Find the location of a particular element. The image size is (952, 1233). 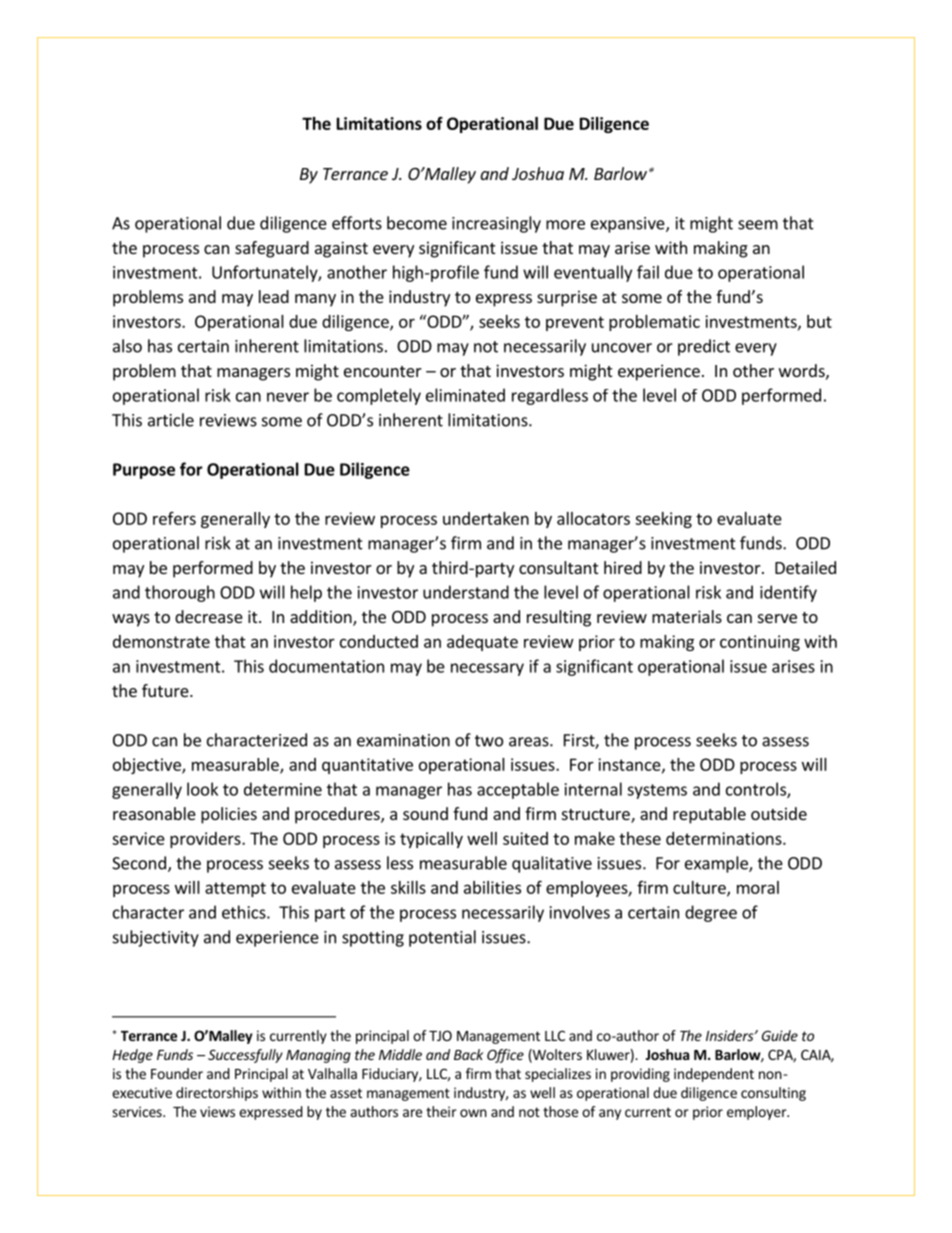

policies is located at coordinates (229, 815).
